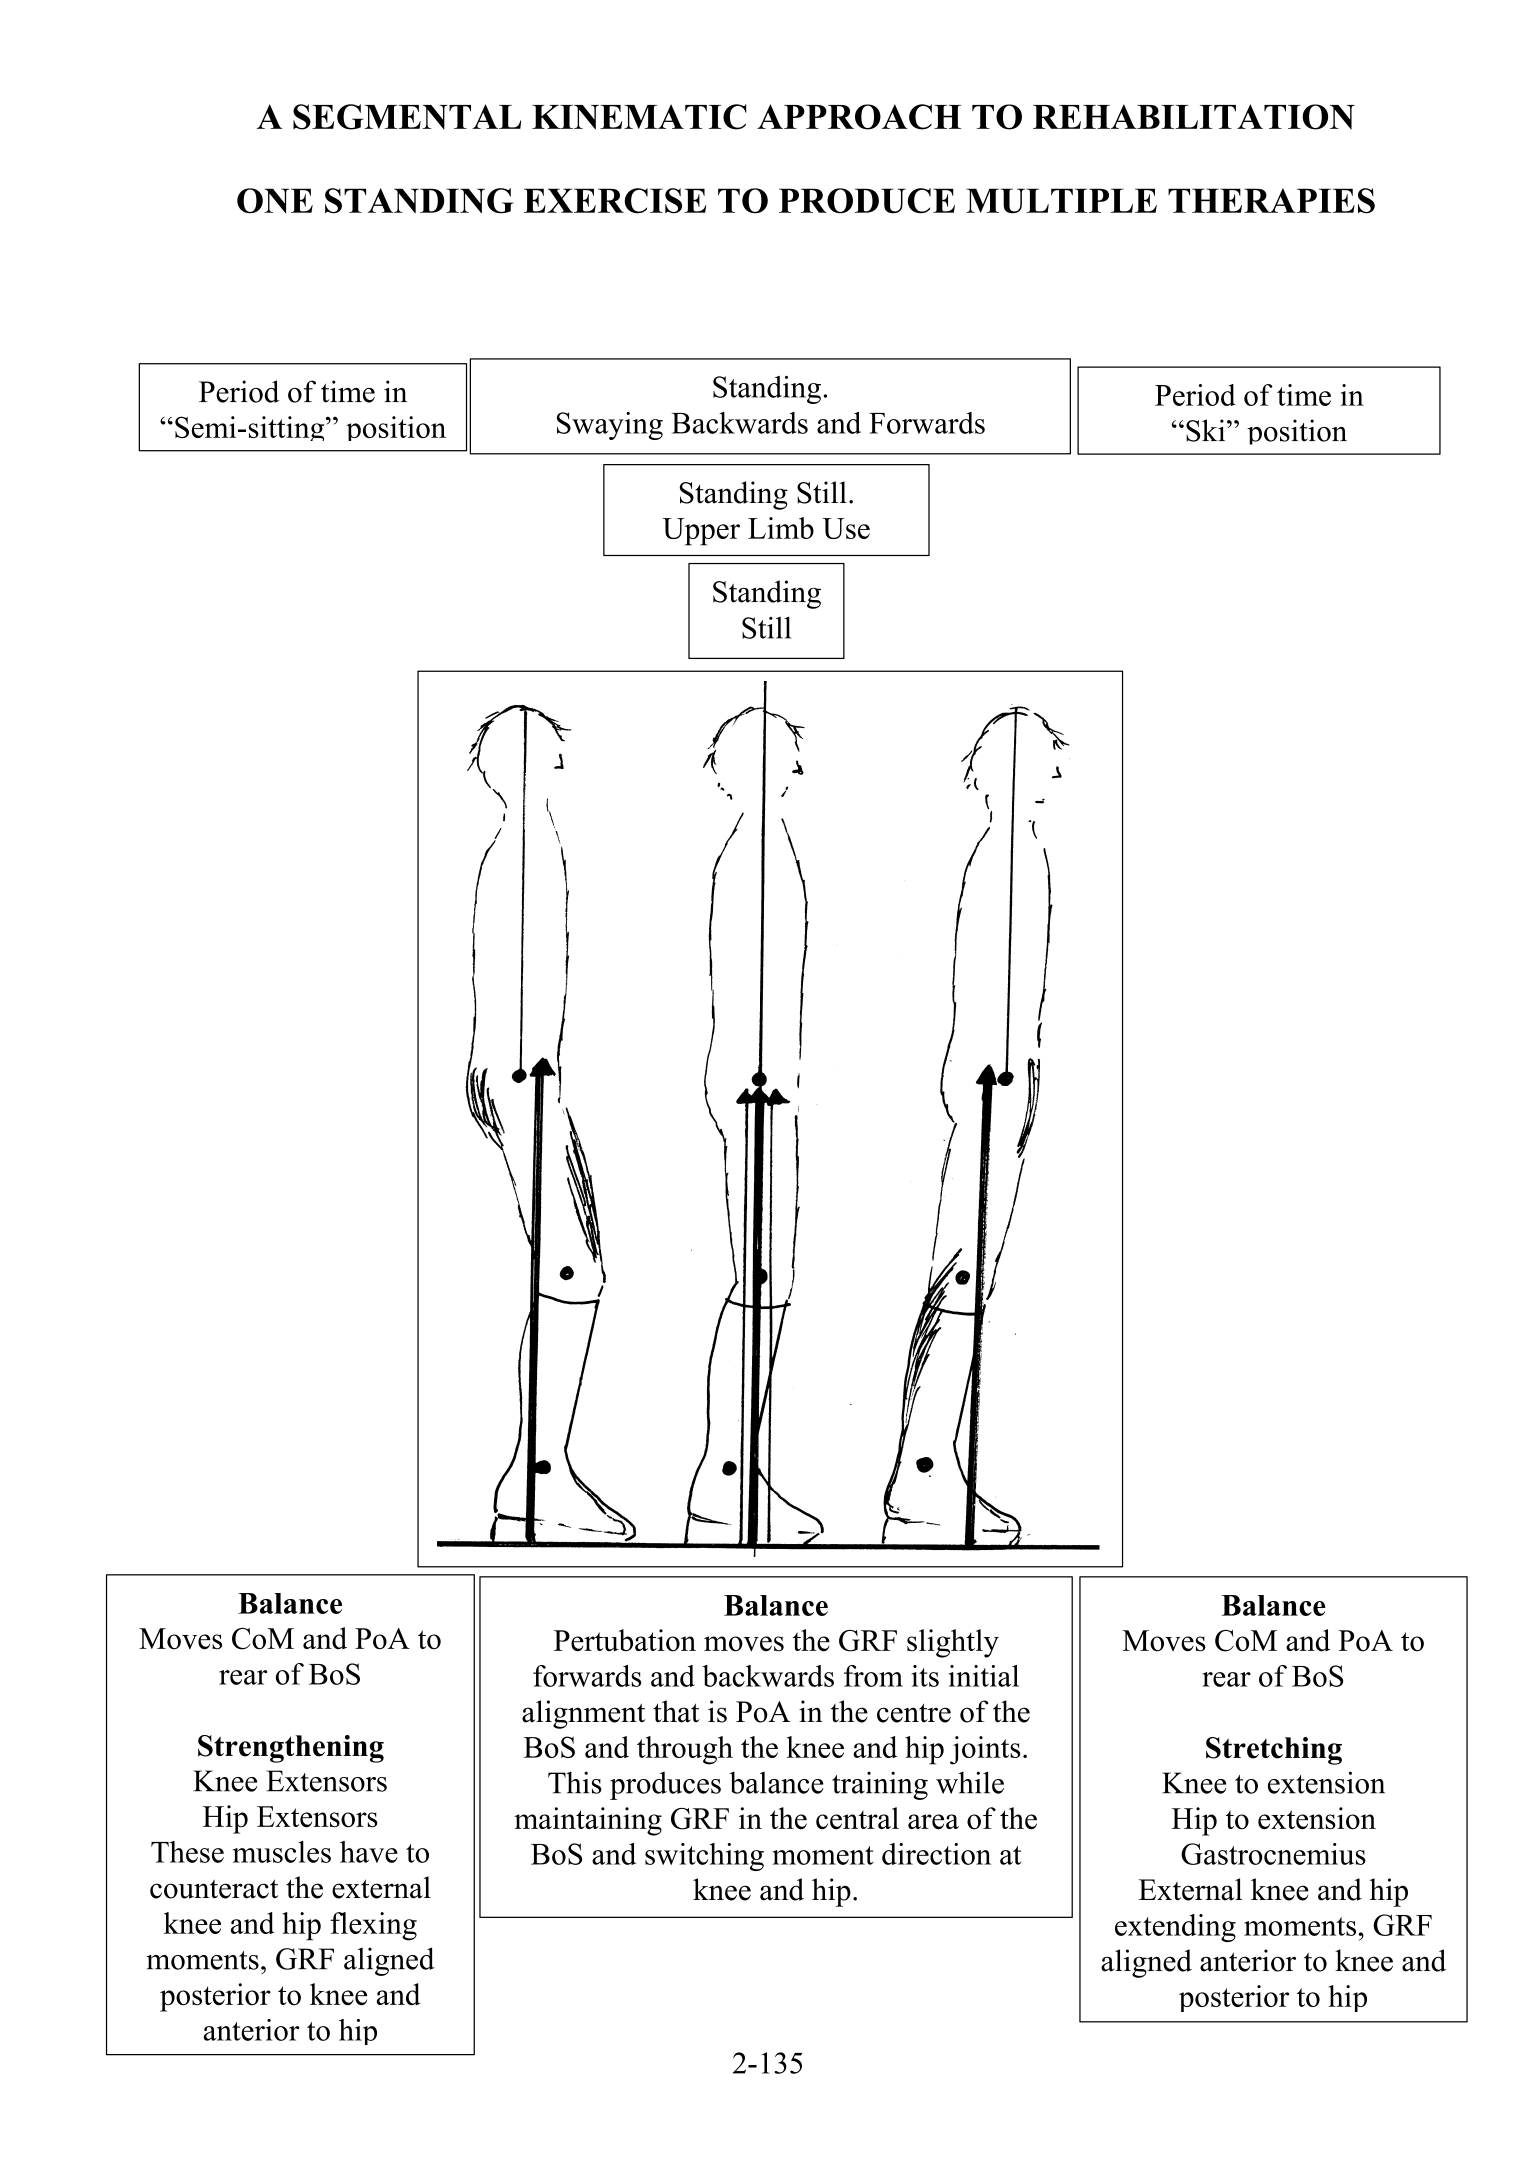 The height and width of the screenshot is (2172, 1536). Describe the element at coordinates (704, 1857) in the screenshot. I see `switching` at that location.
